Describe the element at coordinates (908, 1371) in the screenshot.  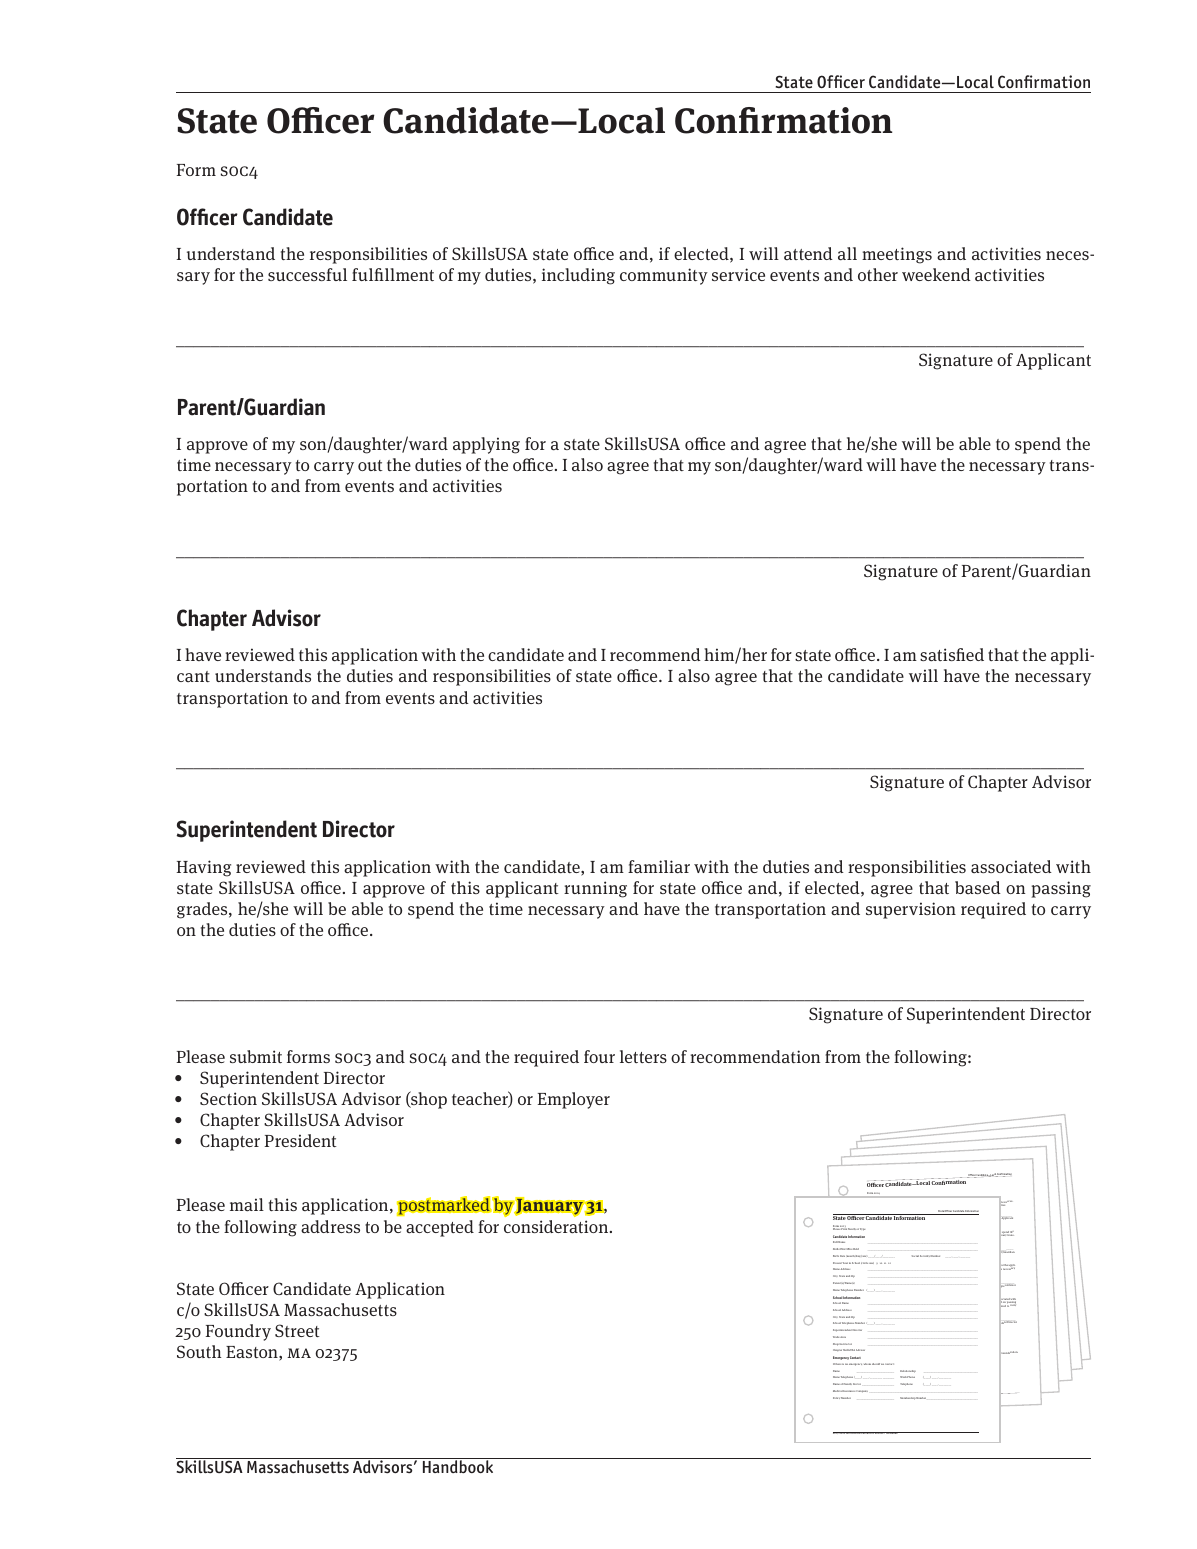
I see `Relationship` at that location.
